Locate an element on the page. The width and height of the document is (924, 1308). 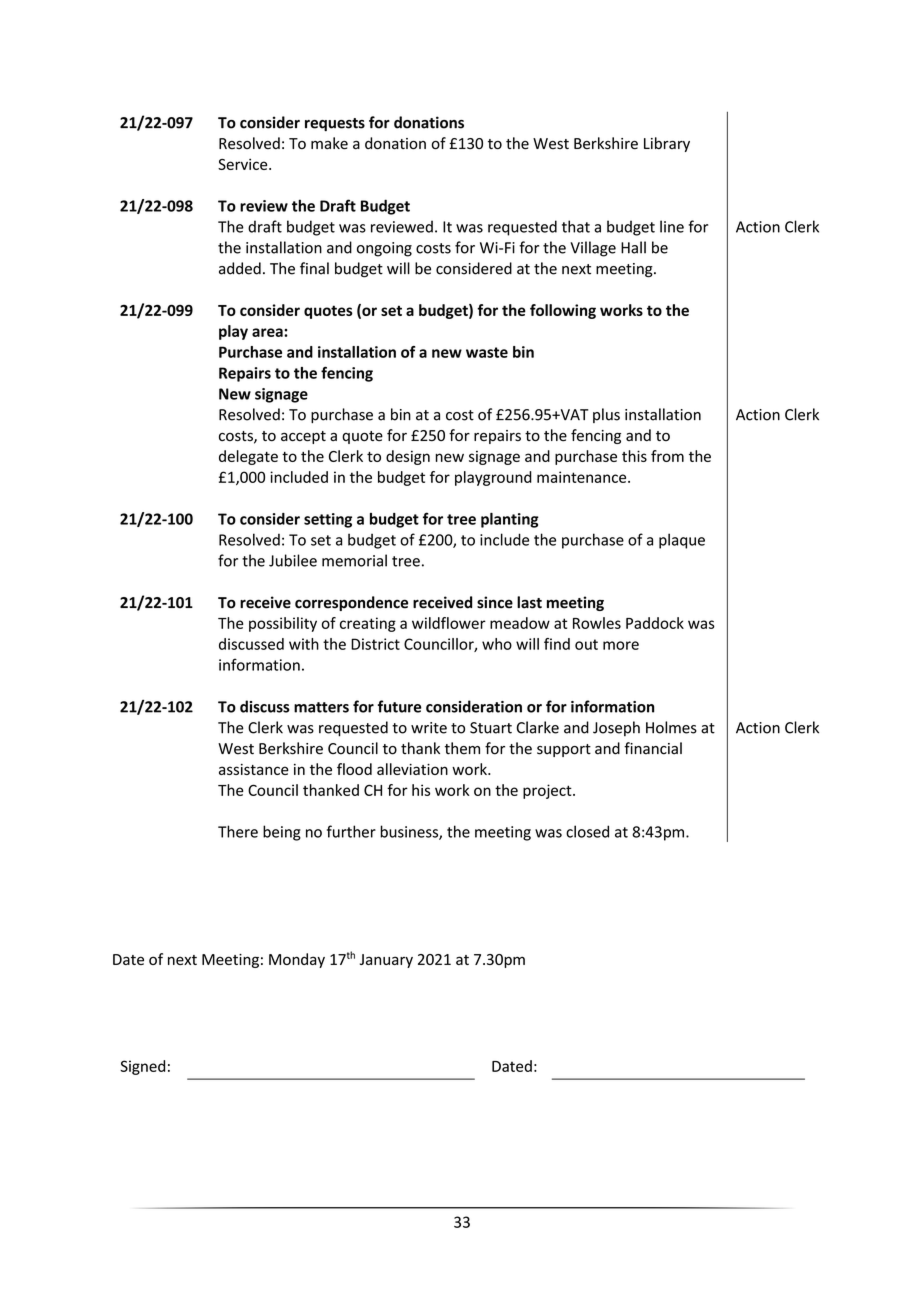
make is located at coordinates (329, 143).
